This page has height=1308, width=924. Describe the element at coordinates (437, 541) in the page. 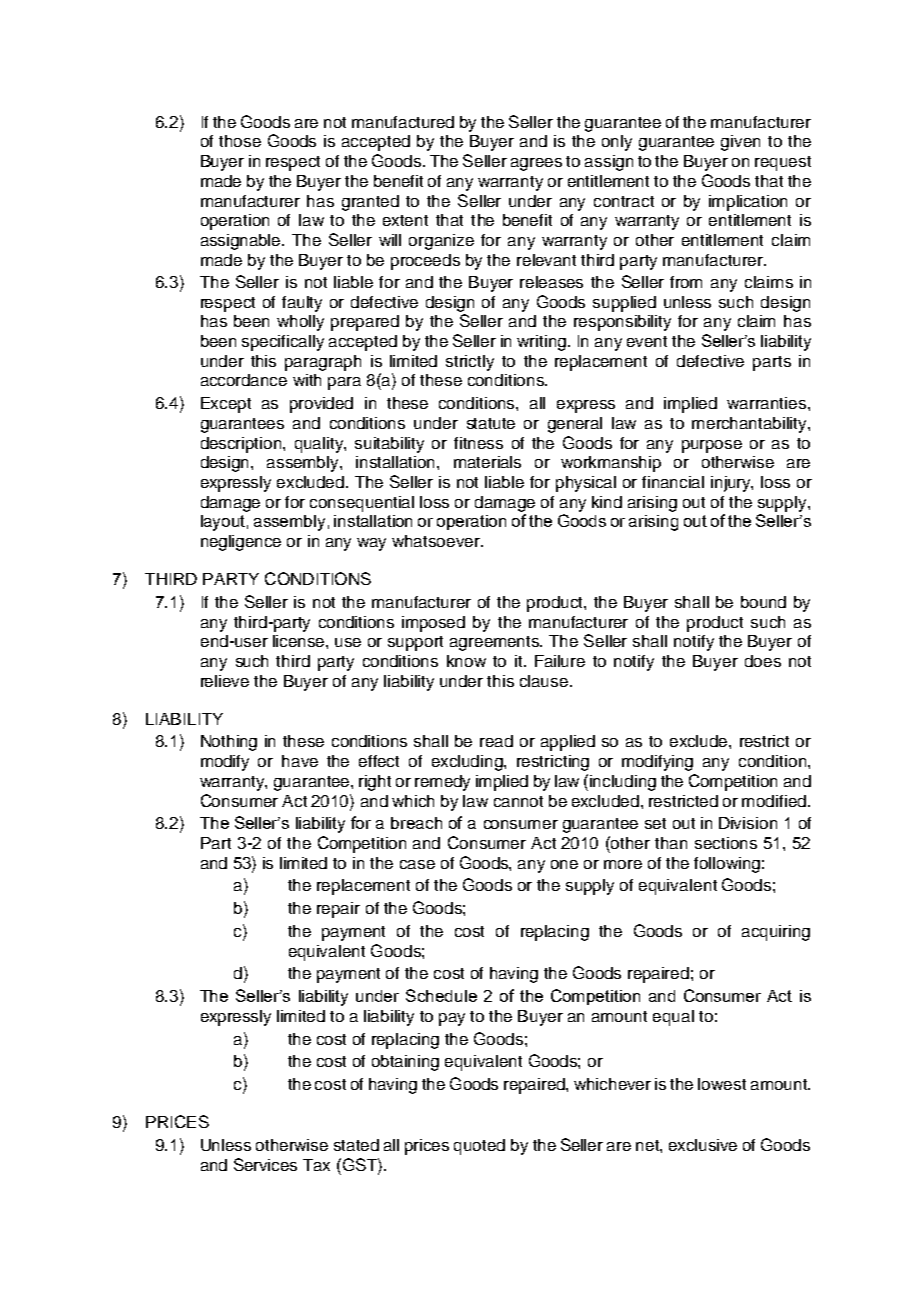

I see `whatsoever` at that location.
